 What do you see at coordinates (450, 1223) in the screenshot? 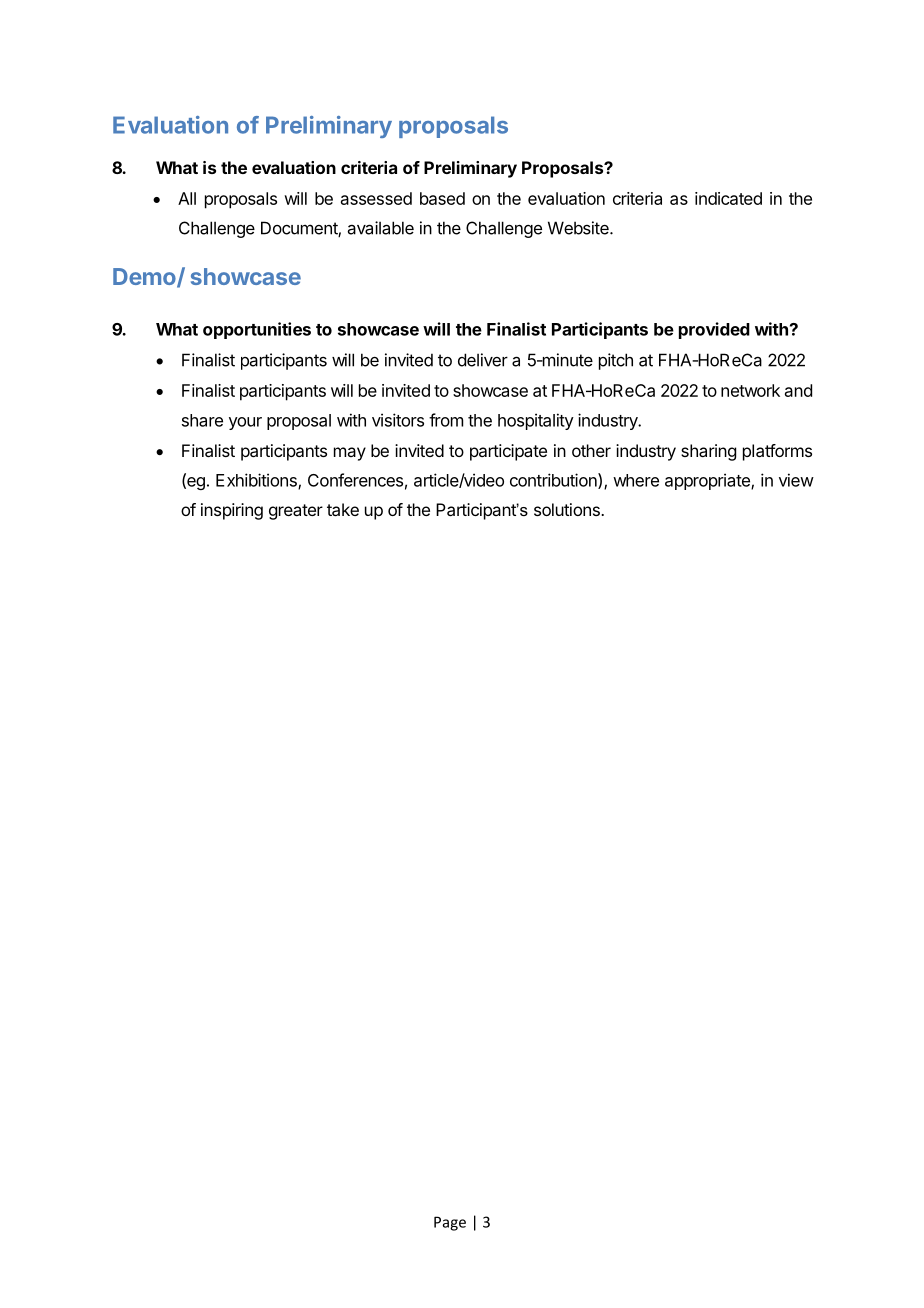
I see `Page` at bounding box center [450, 1223].
